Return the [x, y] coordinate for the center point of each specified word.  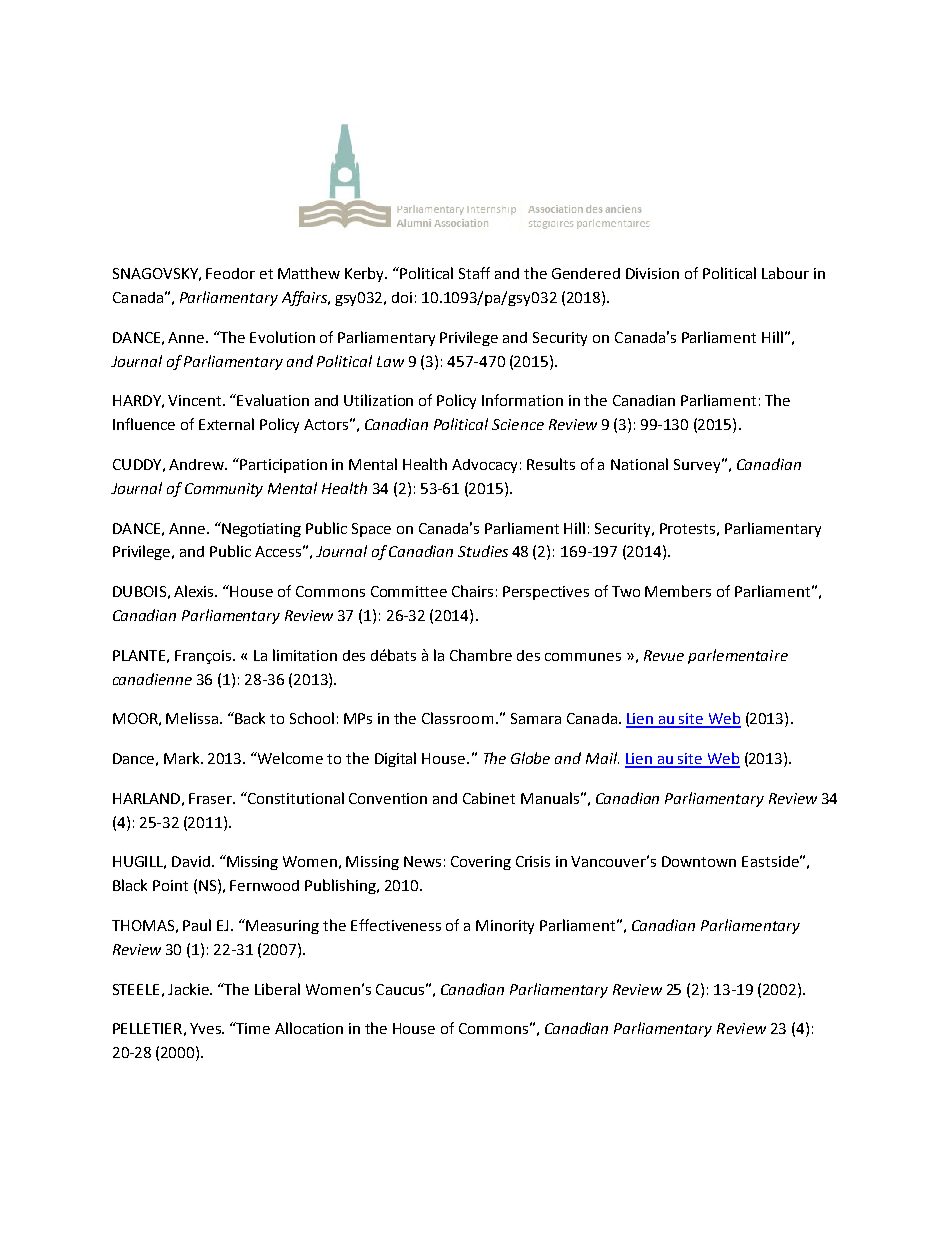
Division [652, 273]
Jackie [190, 989]
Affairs [305, 298]
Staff [474, 273]
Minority [505, 927]
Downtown [699, 861]
